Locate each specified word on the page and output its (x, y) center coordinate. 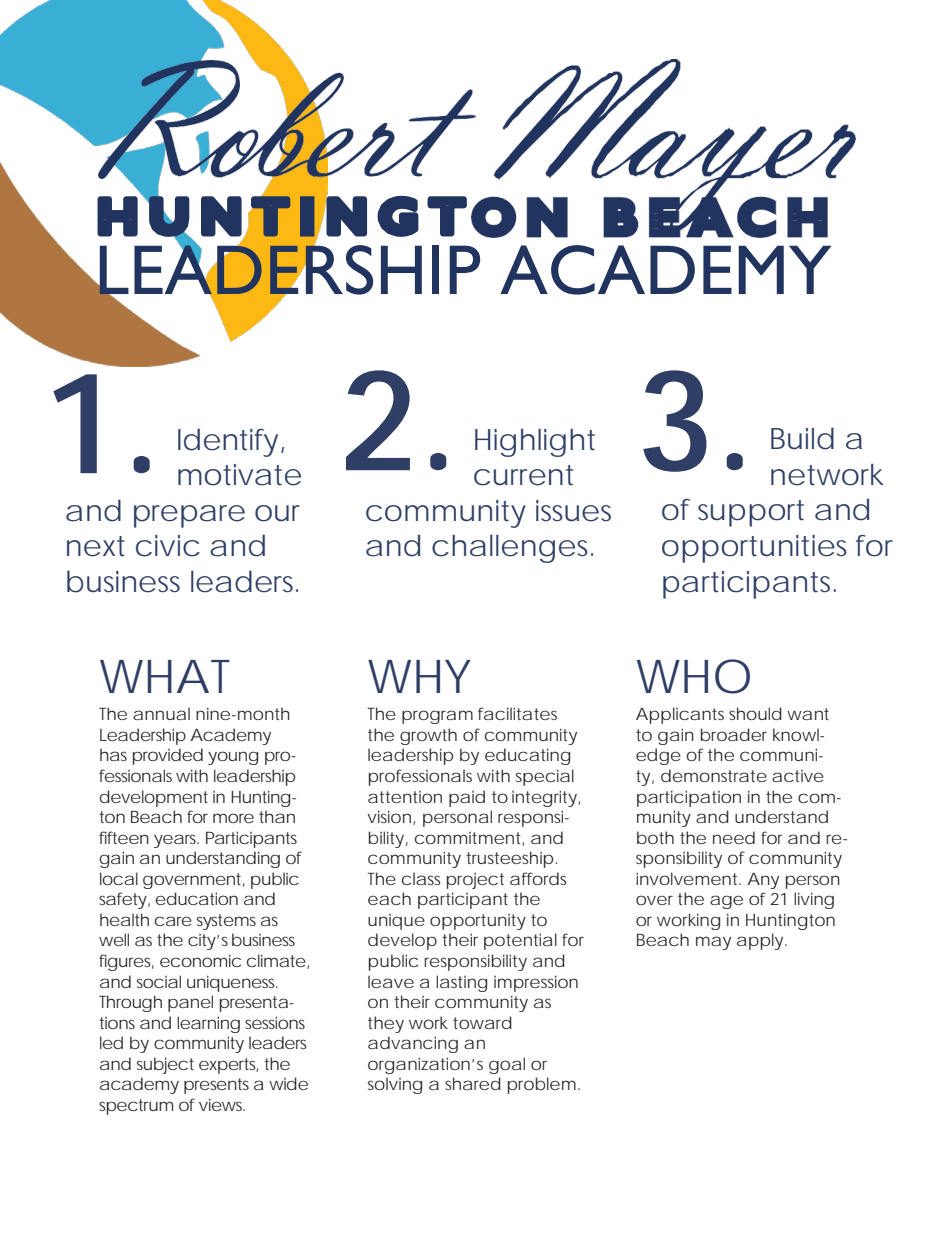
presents (216, 1086)
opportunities (754, 549)
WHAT (165, 676)
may (713, 943)
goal (507, 1065)
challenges (510, 549)
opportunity (478, 922)
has (113, 754)
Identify (228, 442)
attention (405, 797)
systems (226, 922)
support (751, 513)
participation (689, 798)
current (523, 475)
